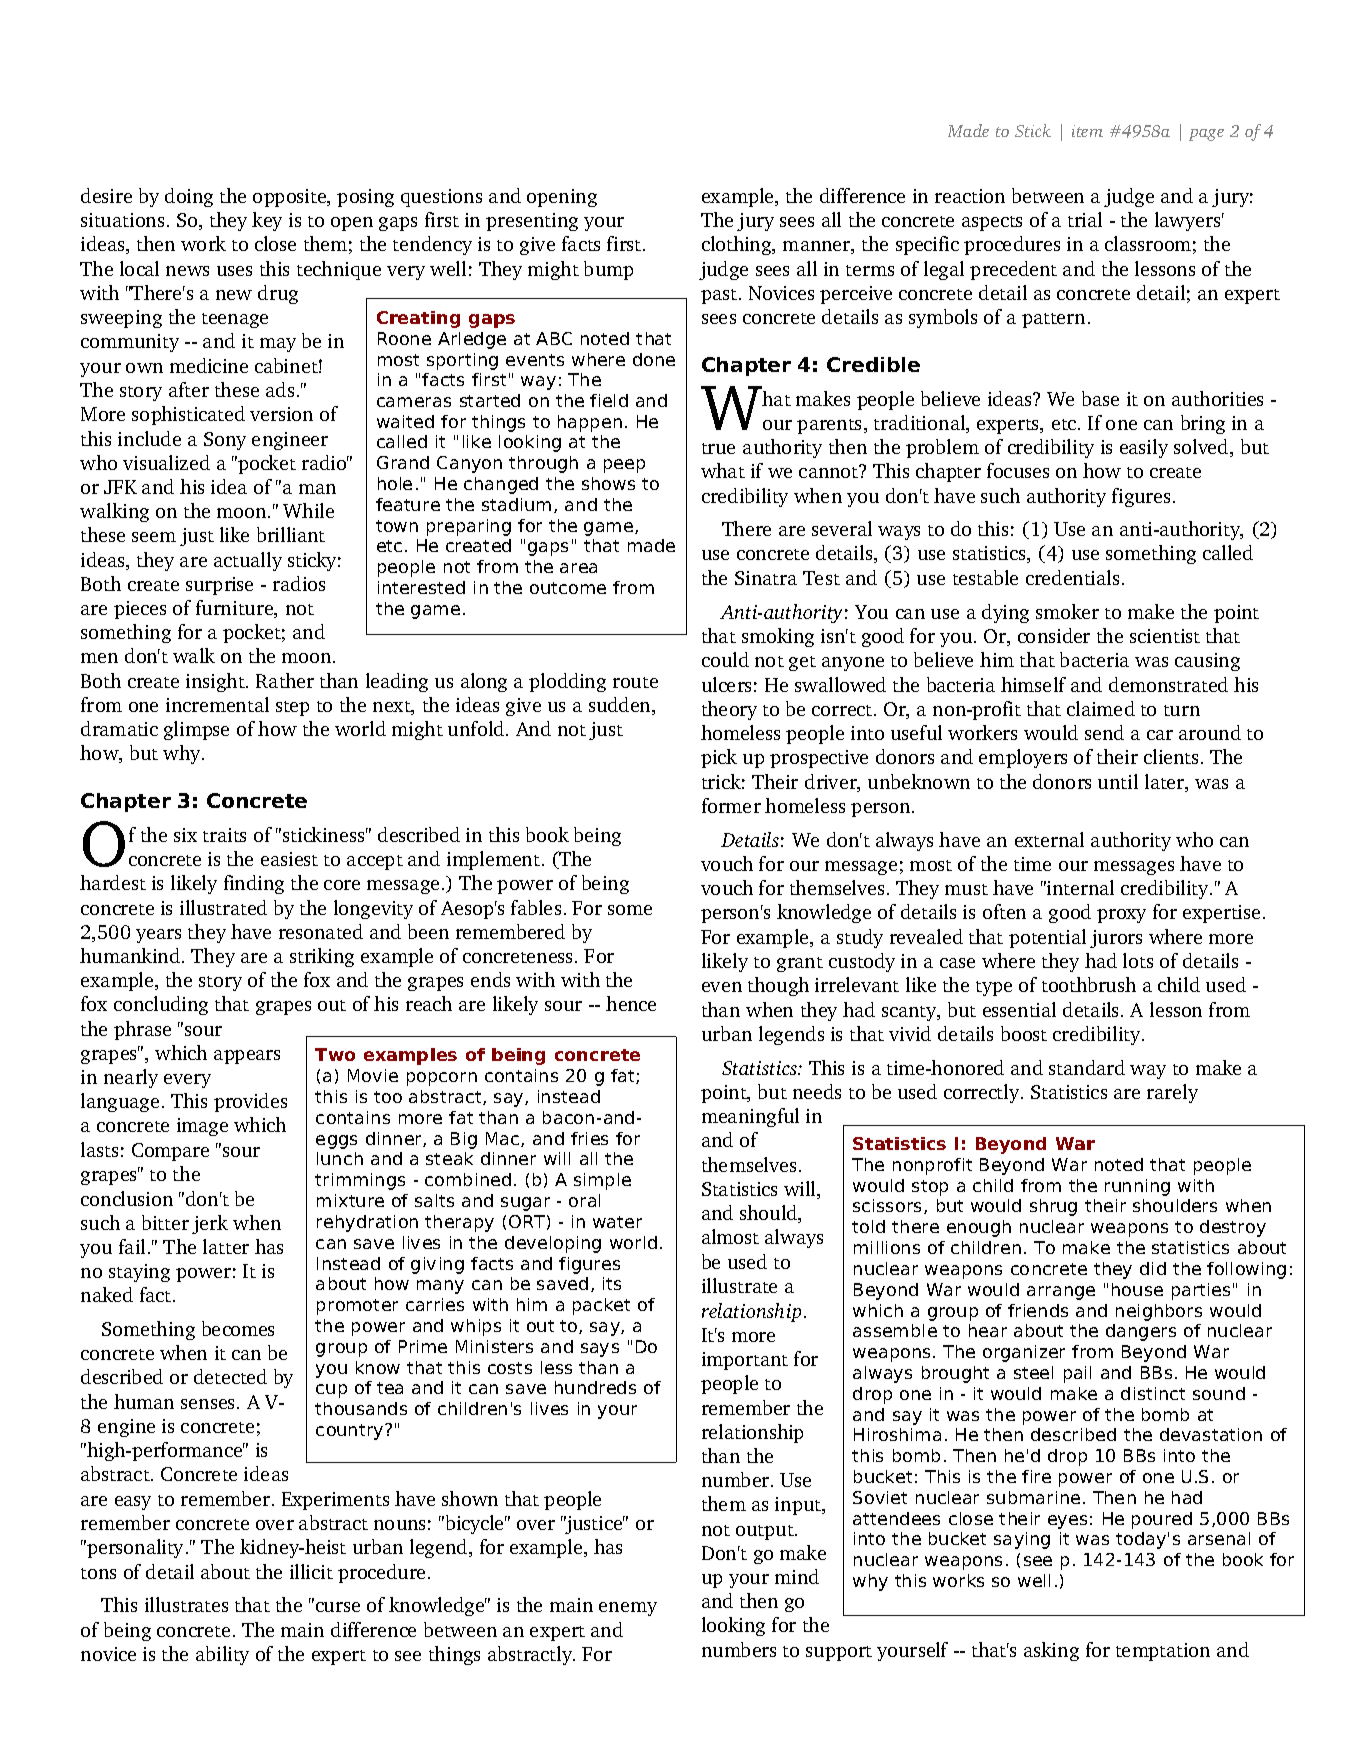 This image has height=1761, width=1361. Describe the element at coordinates (1054, 635) in the image. I see `consider` at that location.
